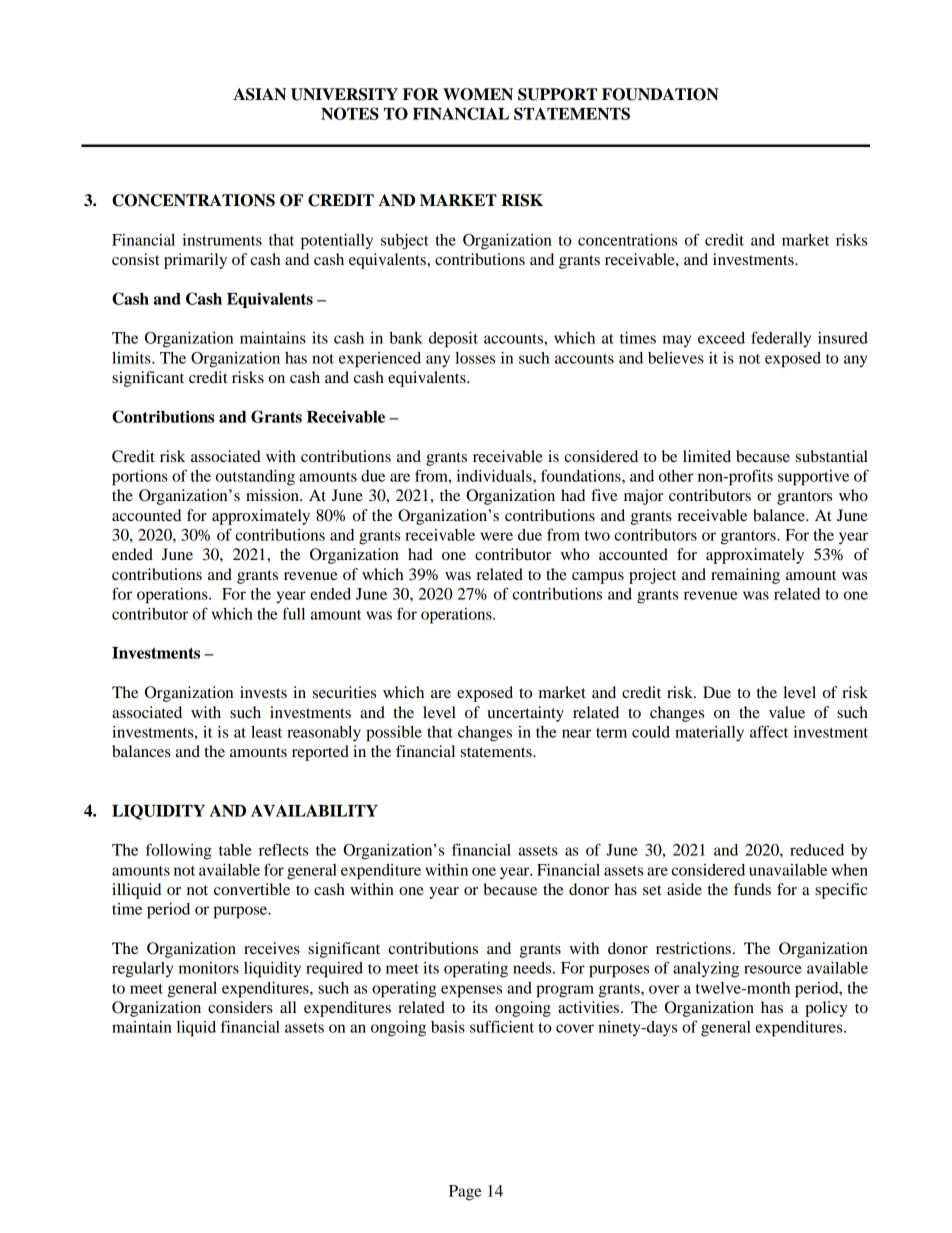 Image resolution: width=952 pixels, height=1233 pixels. I want to click on exceed, so click(721, 338).
